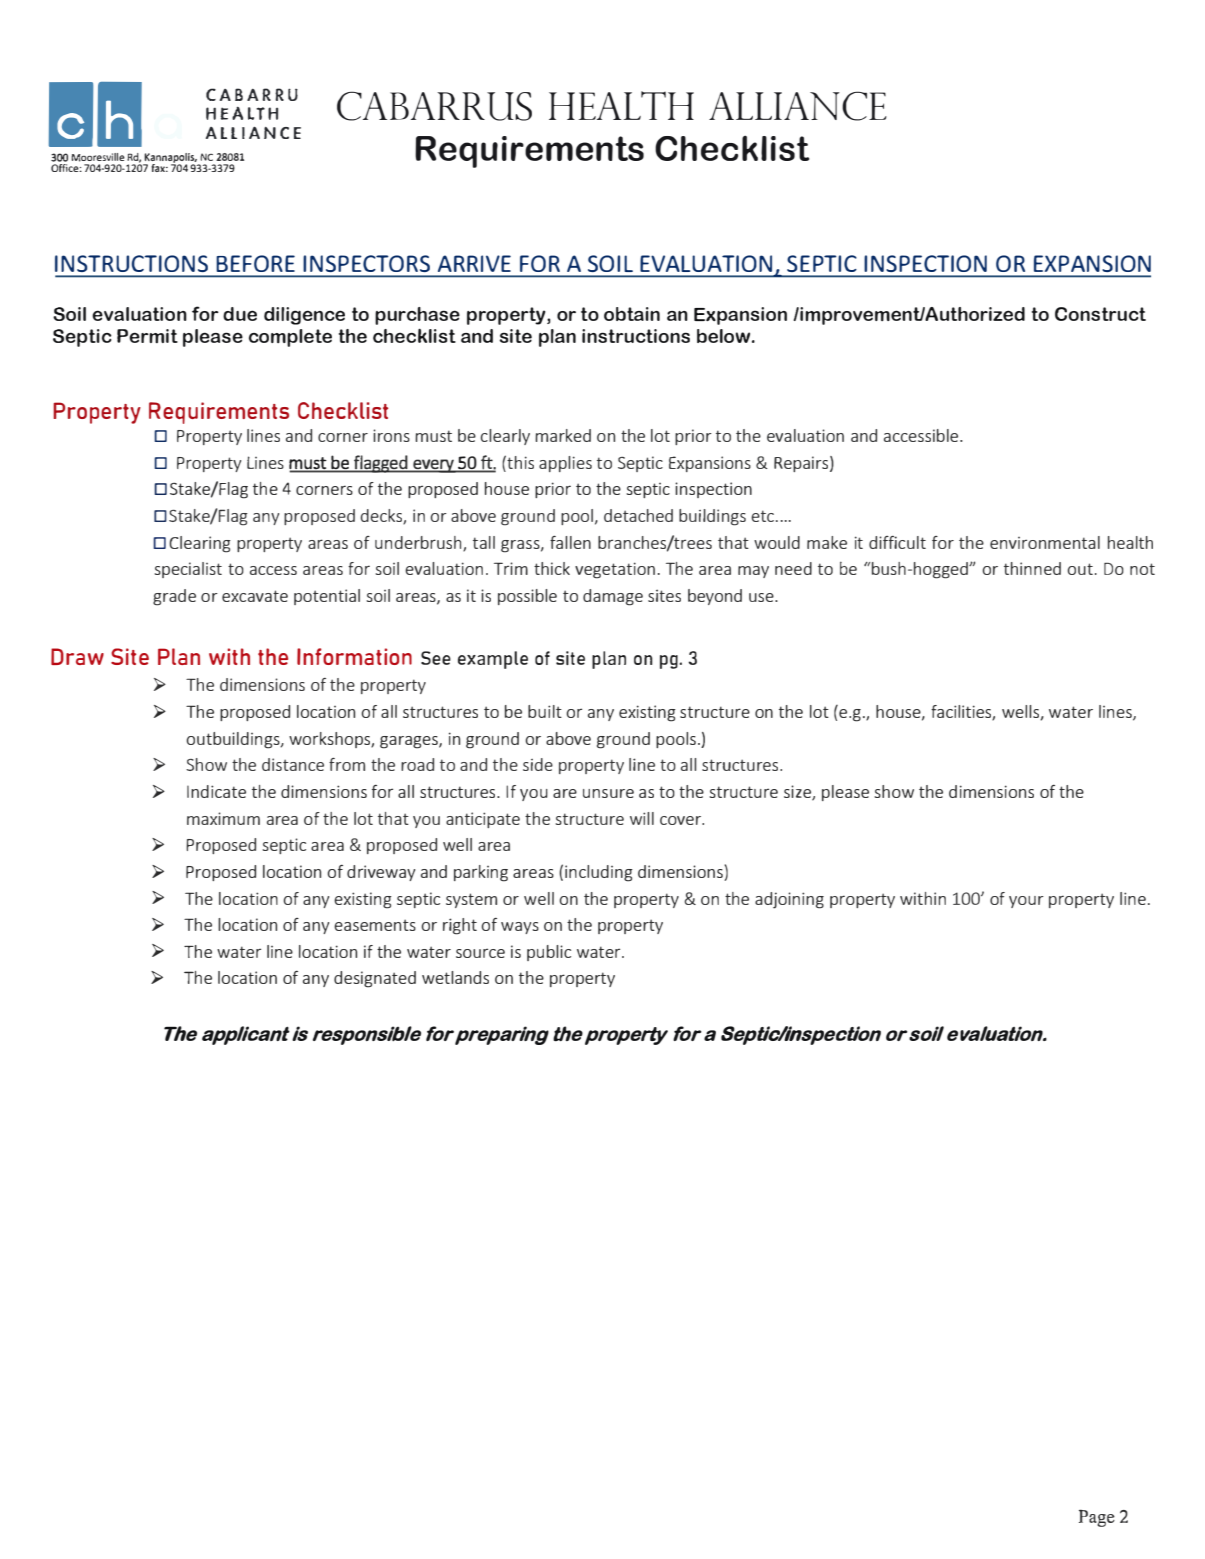 This screenshot has height=1559, width=1205. What do you see at coordinates (1097, 1518) in the screenshot?
I see `Page` at bounding box center [1097, 1518].
